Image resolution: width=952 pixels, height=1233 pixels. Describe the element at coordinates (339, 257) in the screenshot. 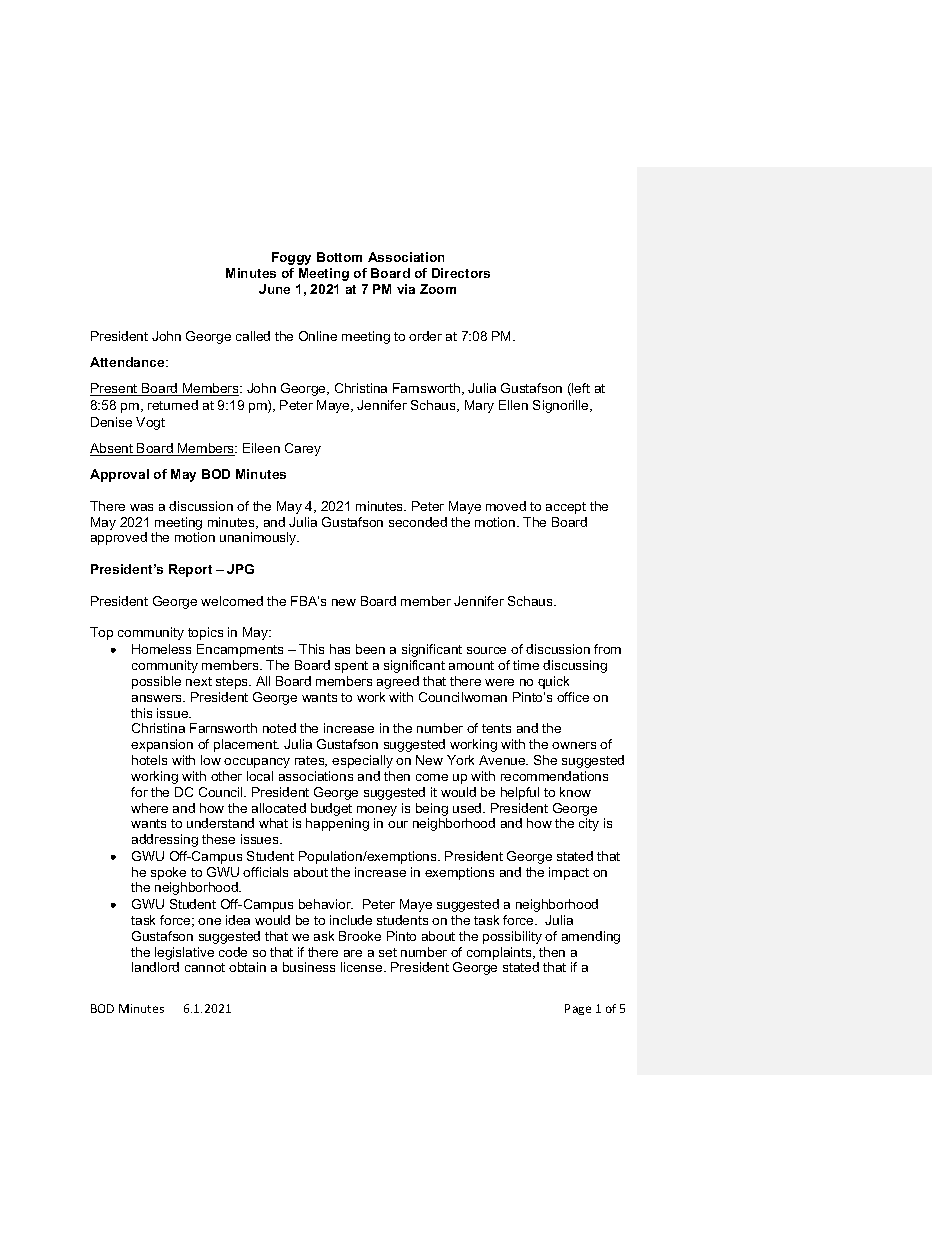

I see `Bottom` at that location.
